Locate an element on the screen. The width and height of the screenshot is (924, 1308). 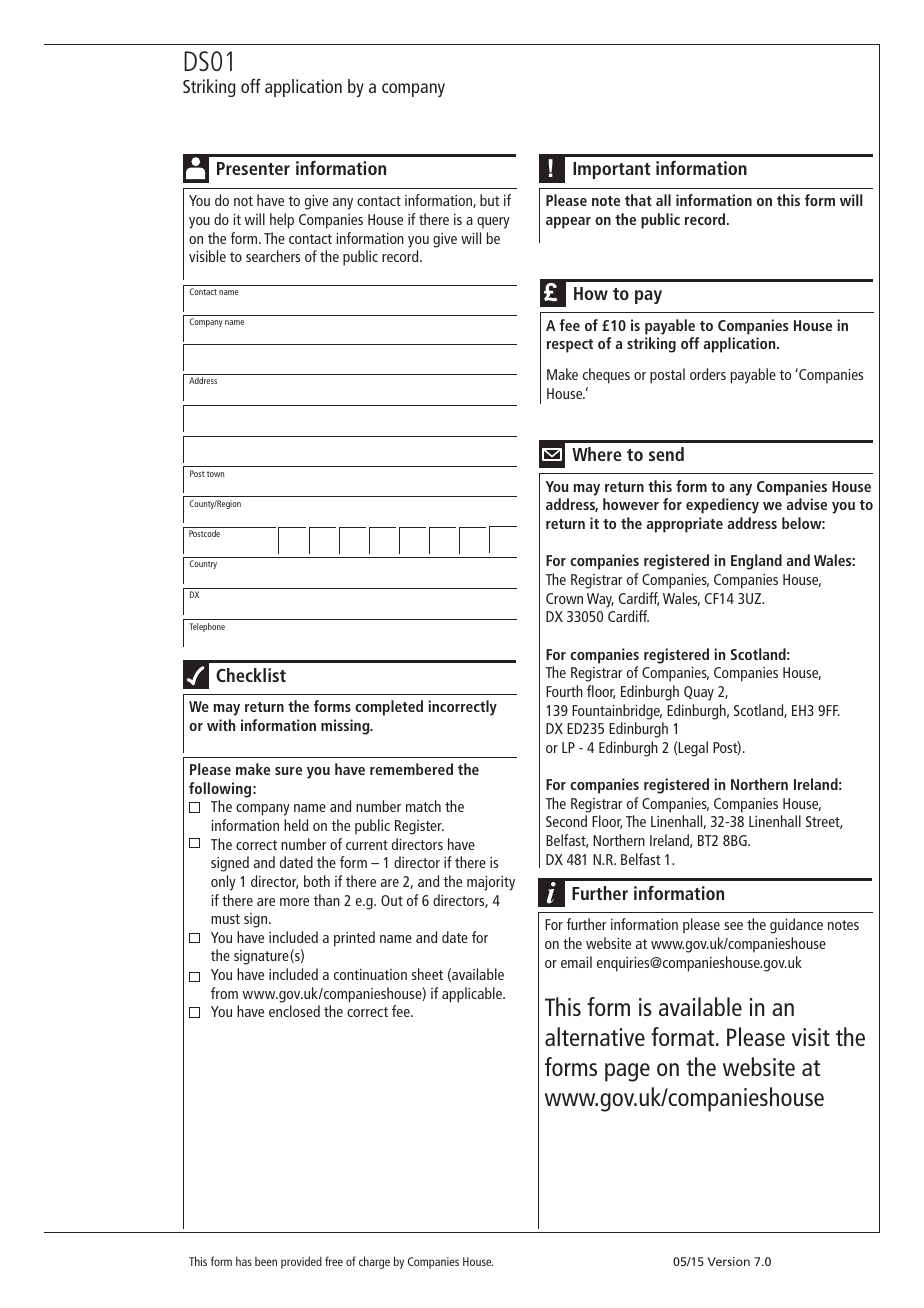
help is located at coordinates (282, 221).
